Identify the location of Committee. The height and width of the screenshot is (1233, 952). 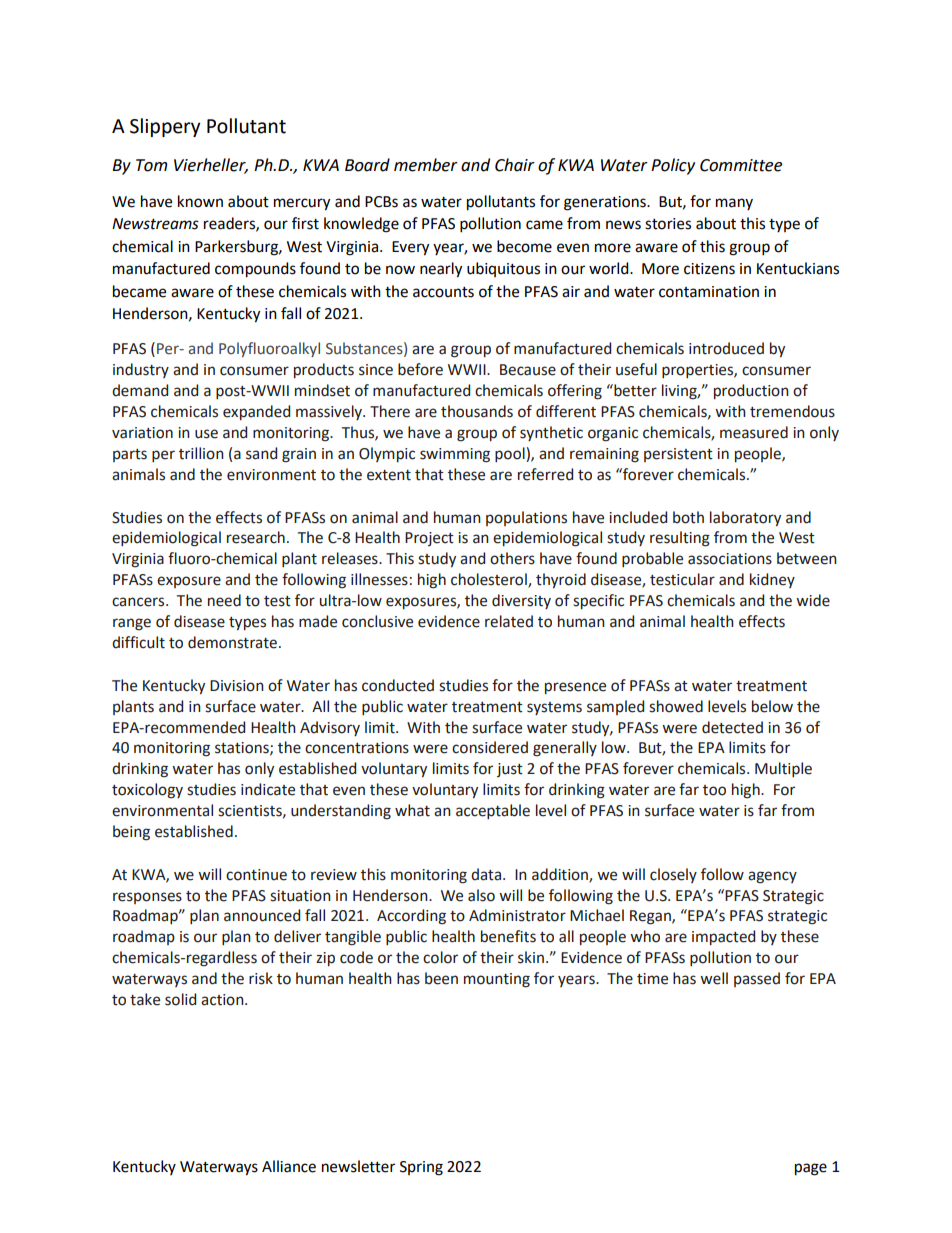
(741, 165).
